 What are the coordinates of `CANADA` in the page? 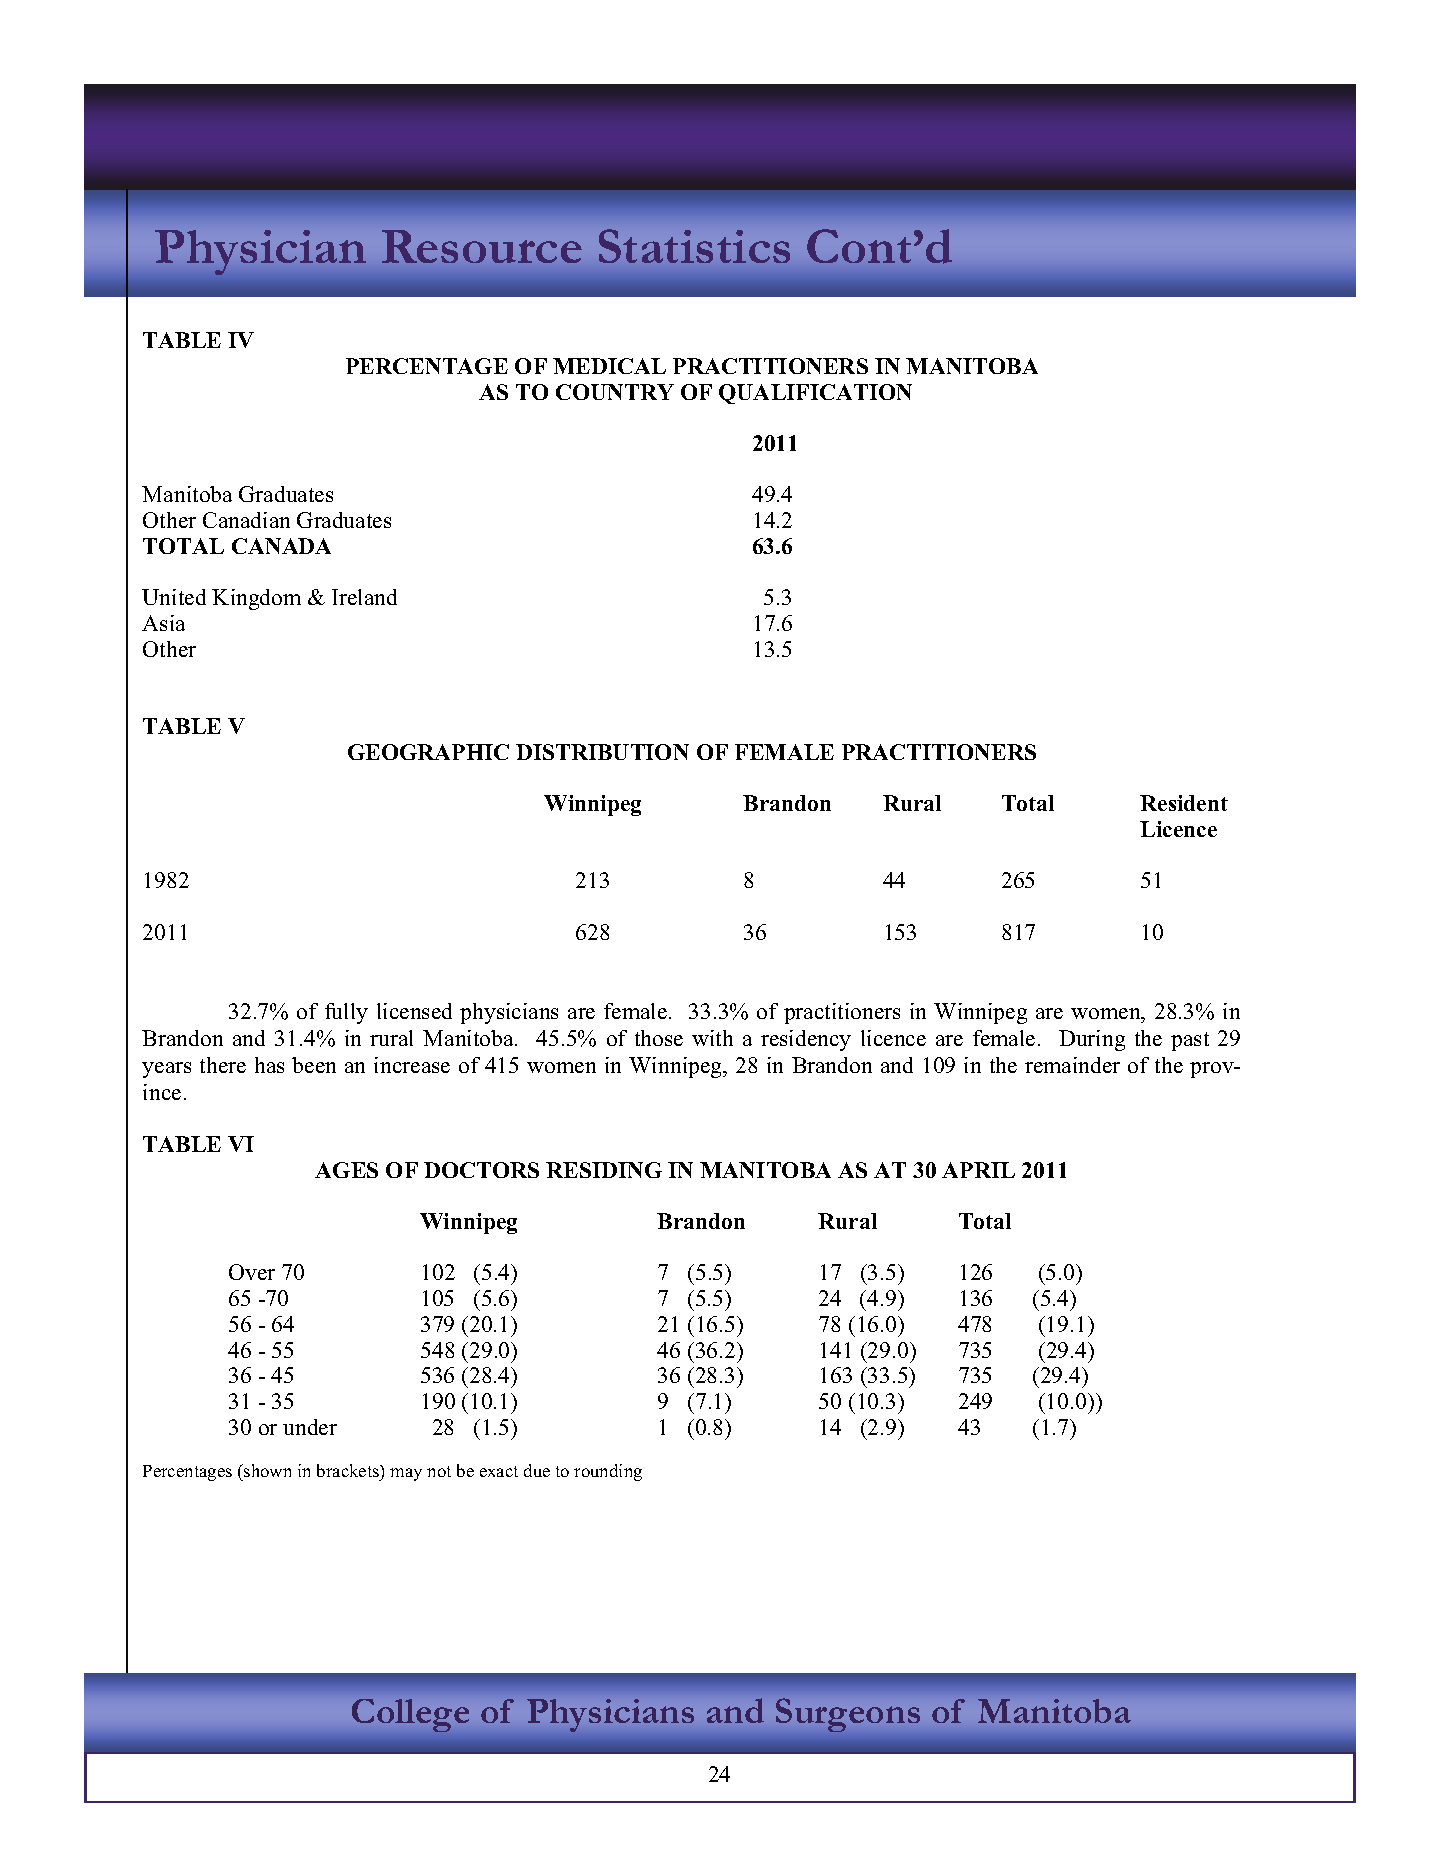 It's located at (281, 546).
